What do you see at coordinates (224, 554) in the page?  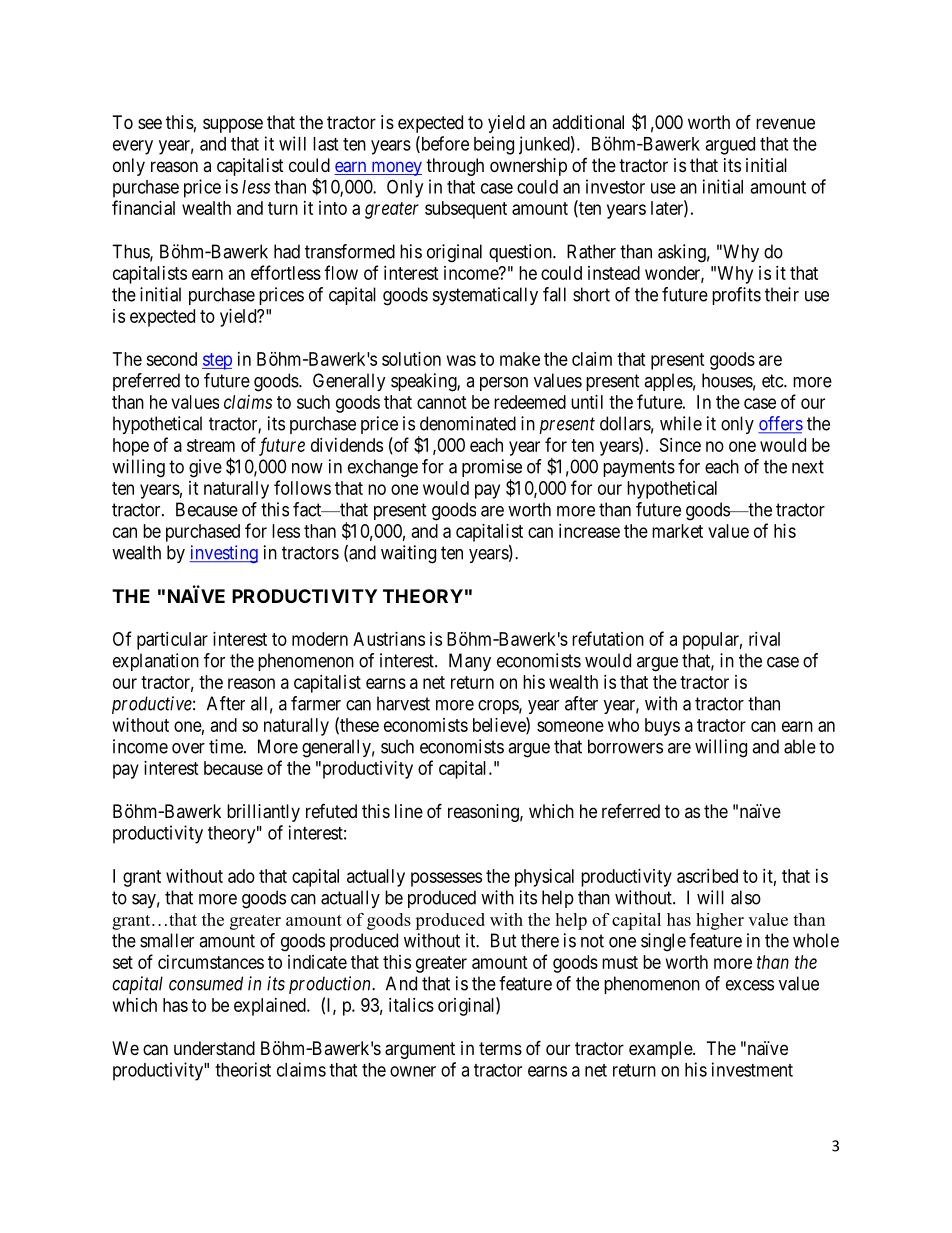 I see `investing` at bounding box center [224, 554].
